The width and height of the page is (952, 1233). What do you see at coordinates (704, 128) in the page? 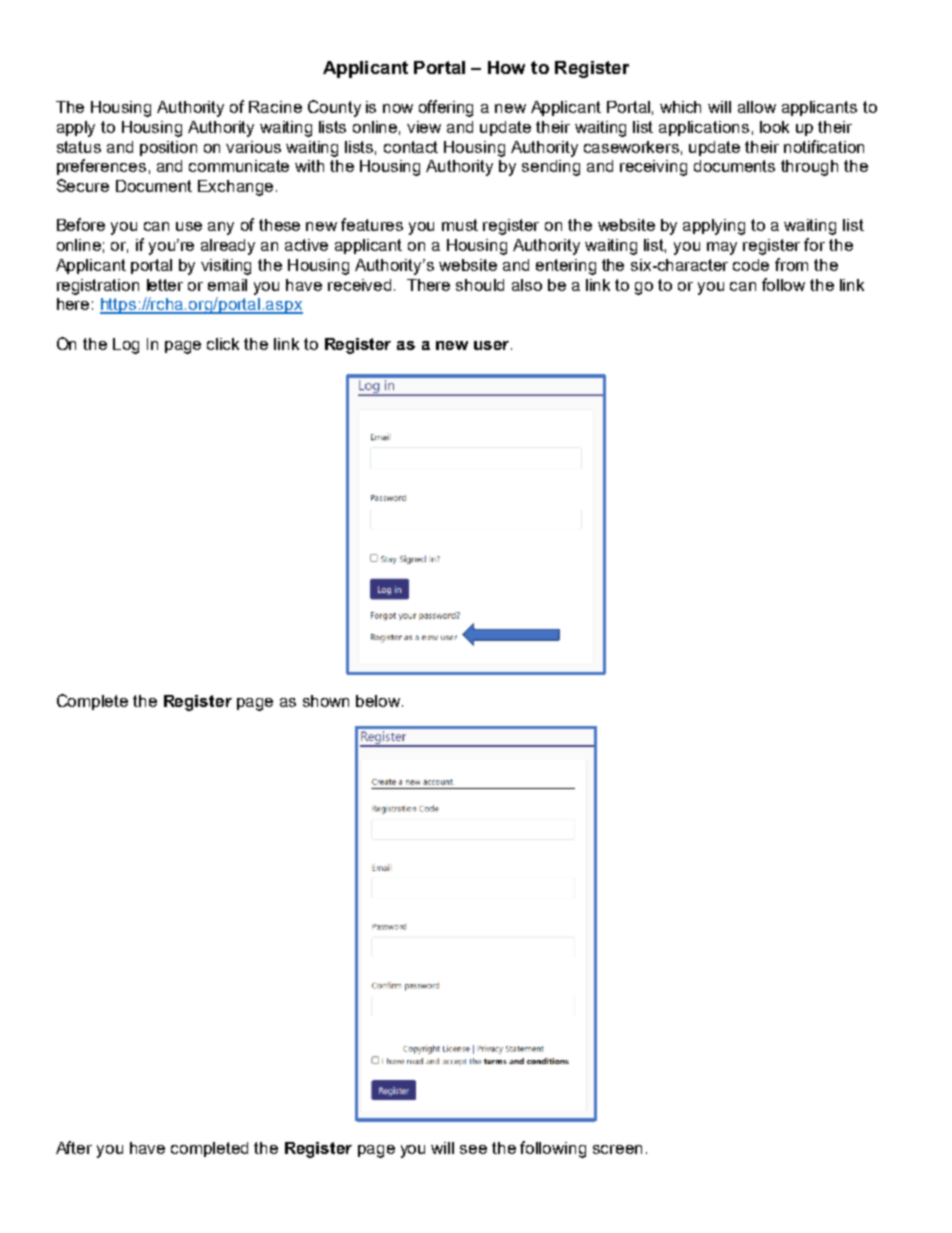
I see `applications` at bounding box center [704, 128].
